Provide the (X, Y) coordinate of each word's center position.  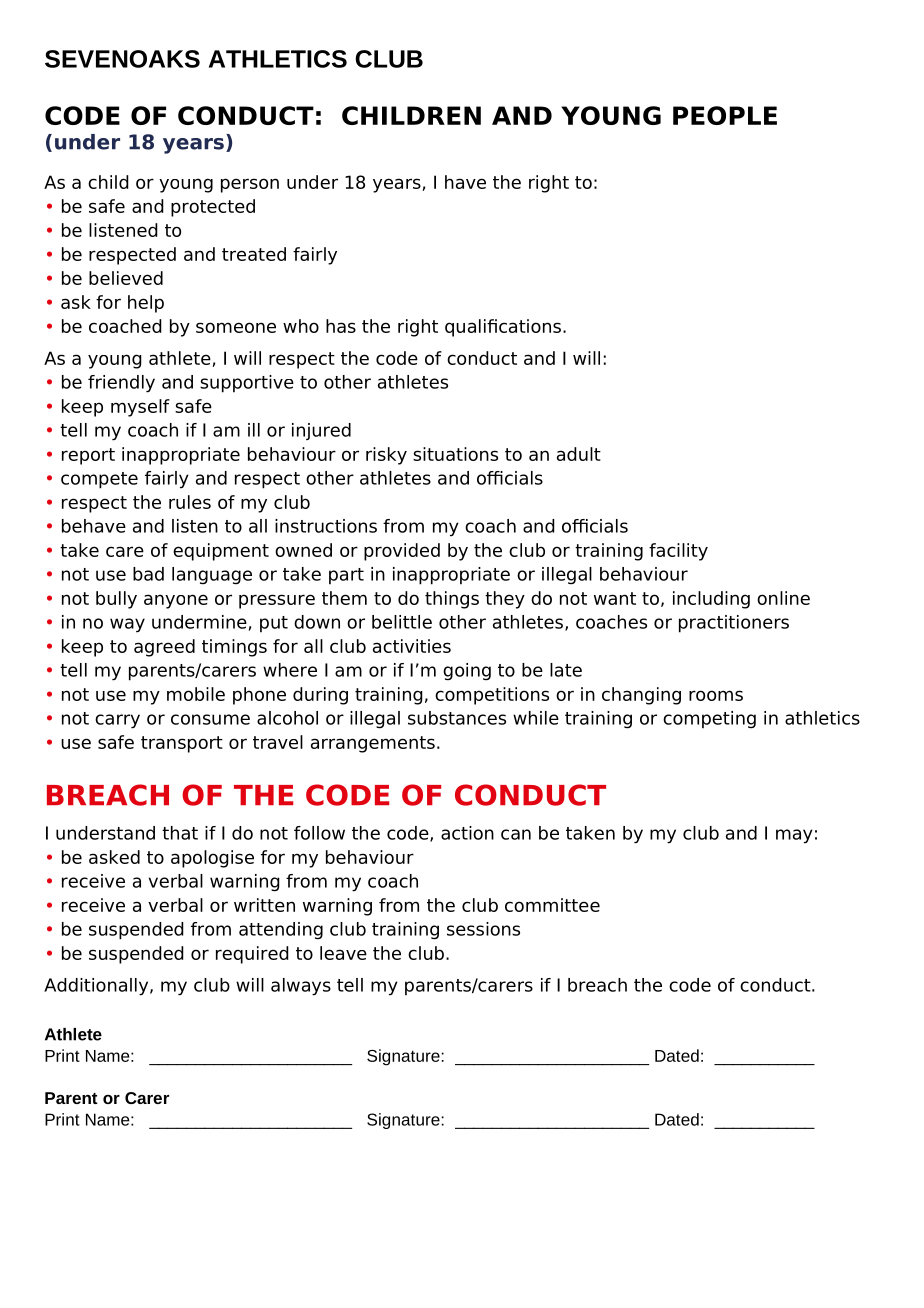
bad (148, 574)
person (250, 185)
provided (402, 552)
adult (579, 454)
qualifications (503, 328)
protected (213, 208)
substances (457, 718)
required (252, 955)
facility (678, 552)
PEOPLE (725, 115)
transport (182, 744)
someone (236, 327)
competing (709, 720)
